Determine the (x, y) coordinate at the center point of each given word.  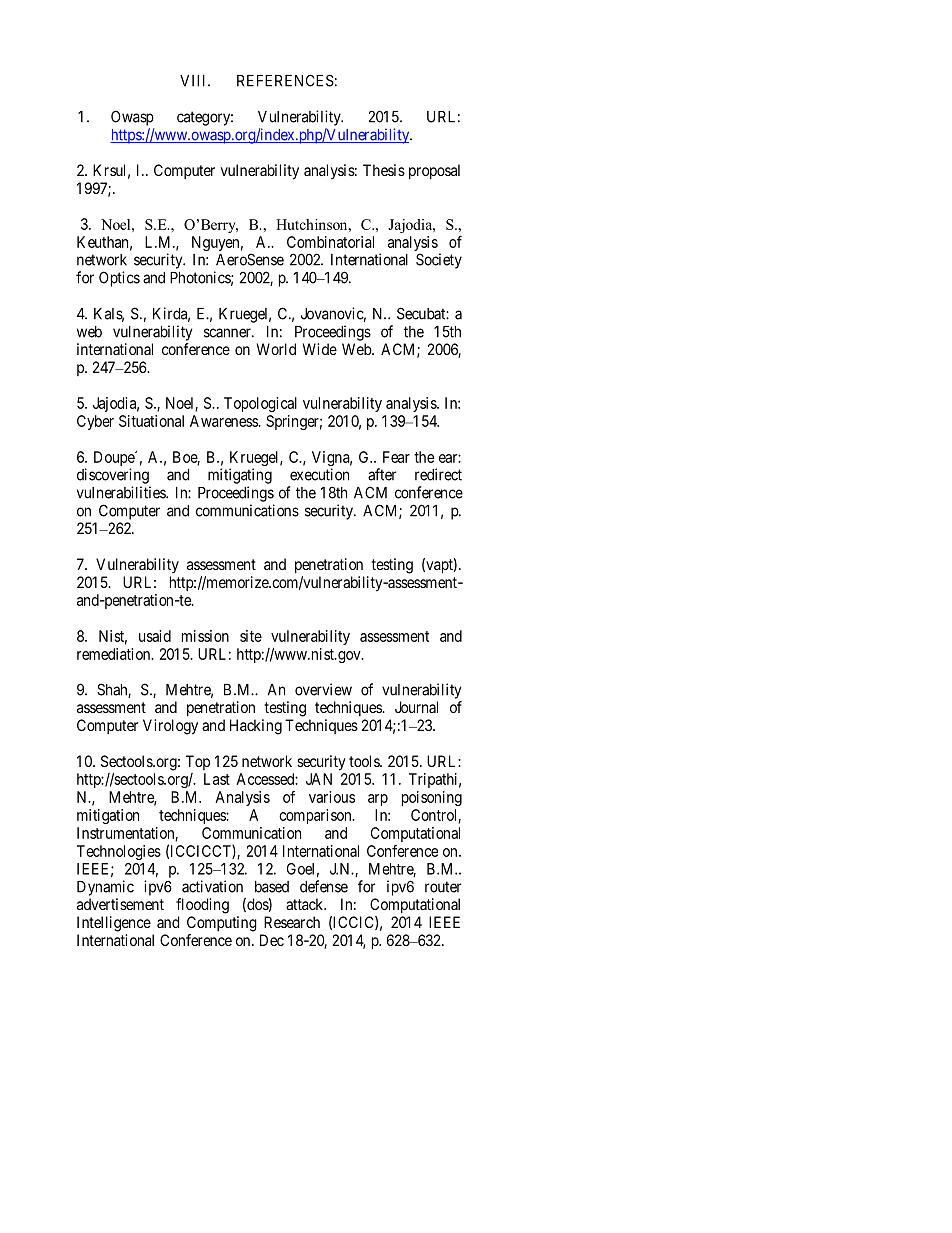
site (251, 636)
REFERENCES (285, 80)
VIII (194, 81)
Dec (272, 940)
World (276, 349)
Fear (396, 457)
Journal (416, 707)
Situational (151, 421)
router (443, 887)
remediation (115, 654)
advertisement (120, 904)
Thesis (384, 170)
